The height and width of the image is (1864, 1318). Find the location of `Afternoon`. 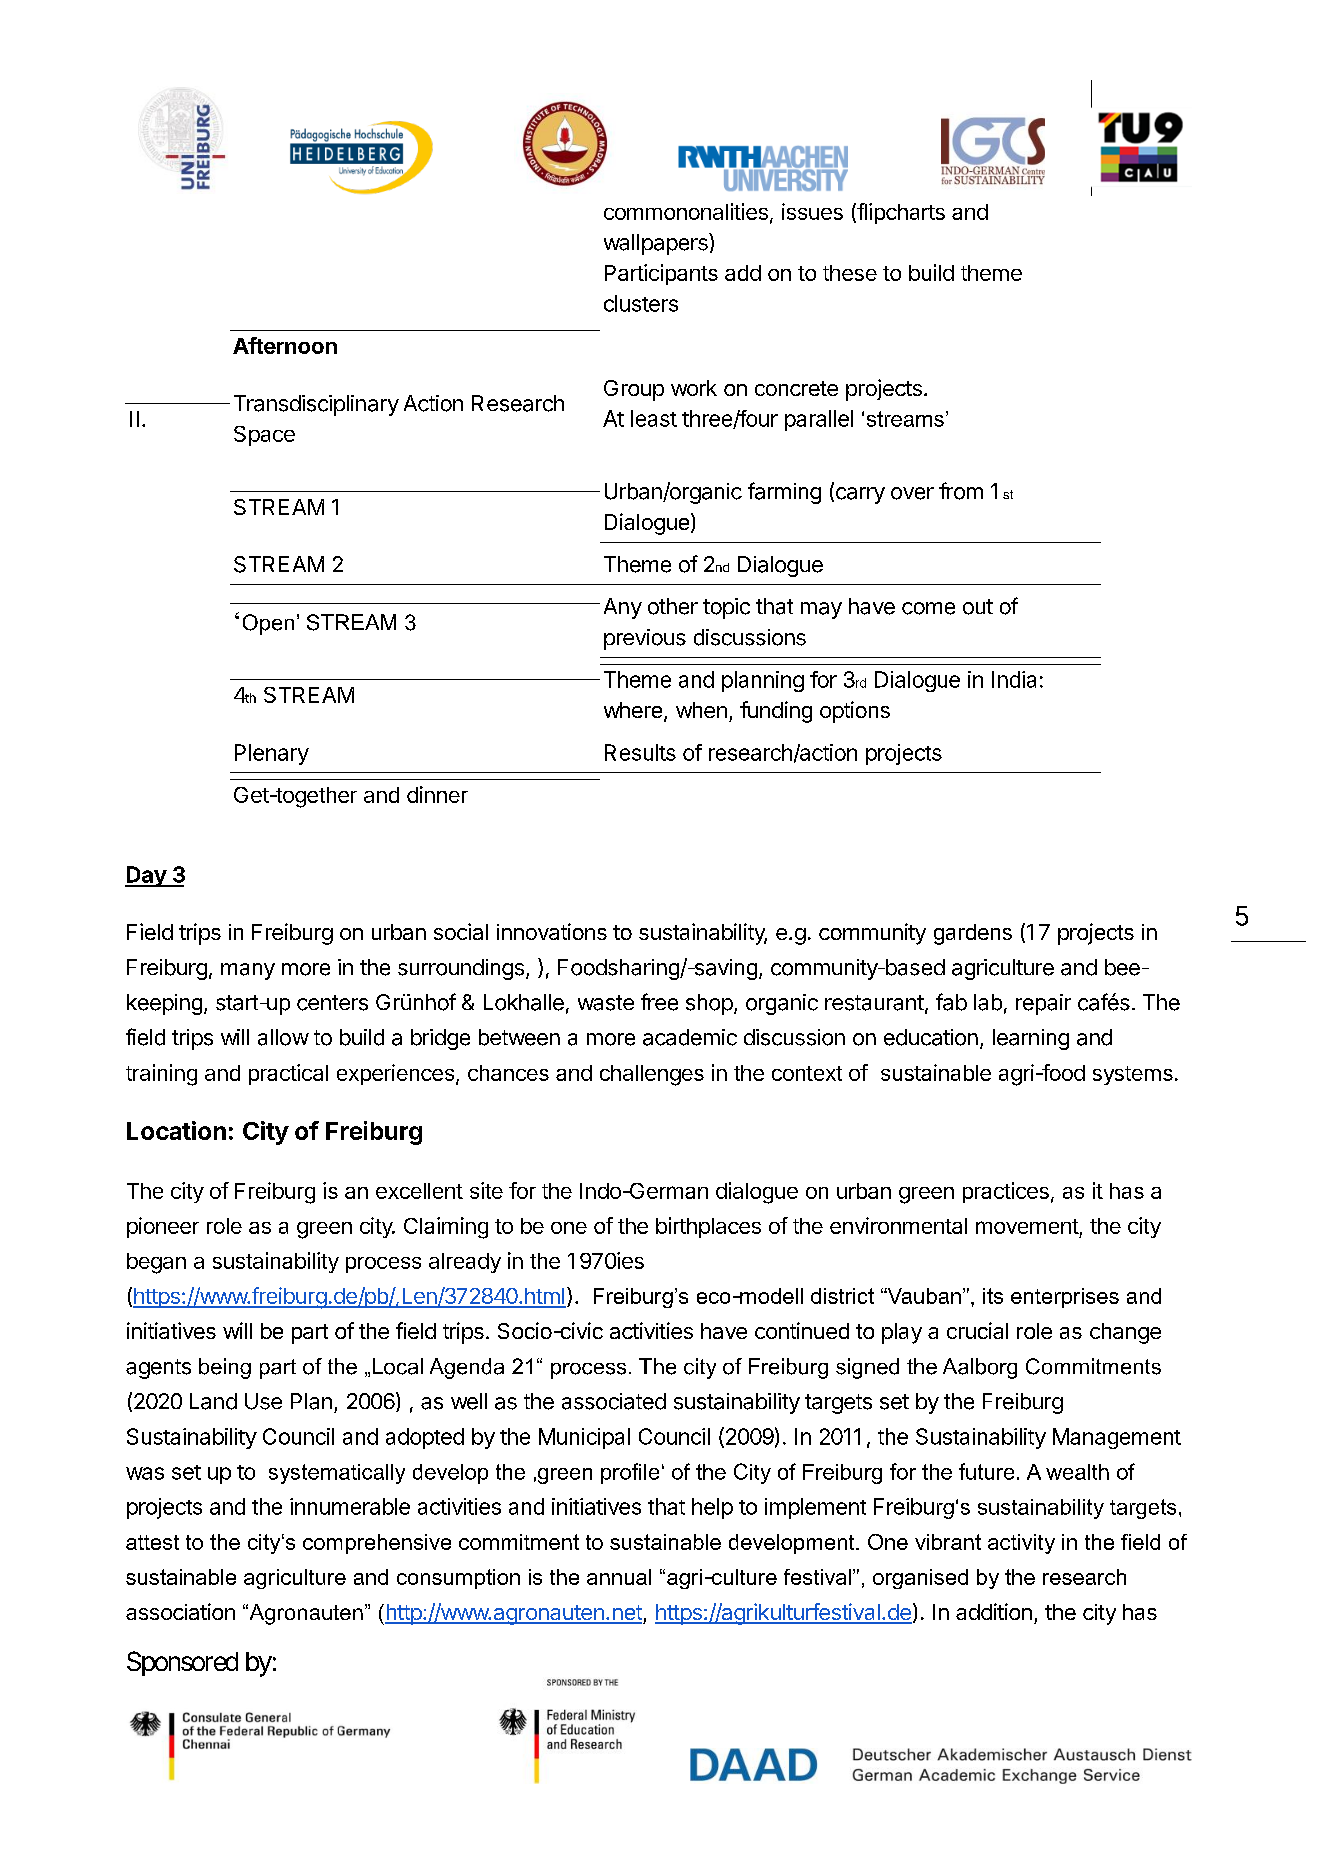

Afternoon is located at coordinates (285, 345).
